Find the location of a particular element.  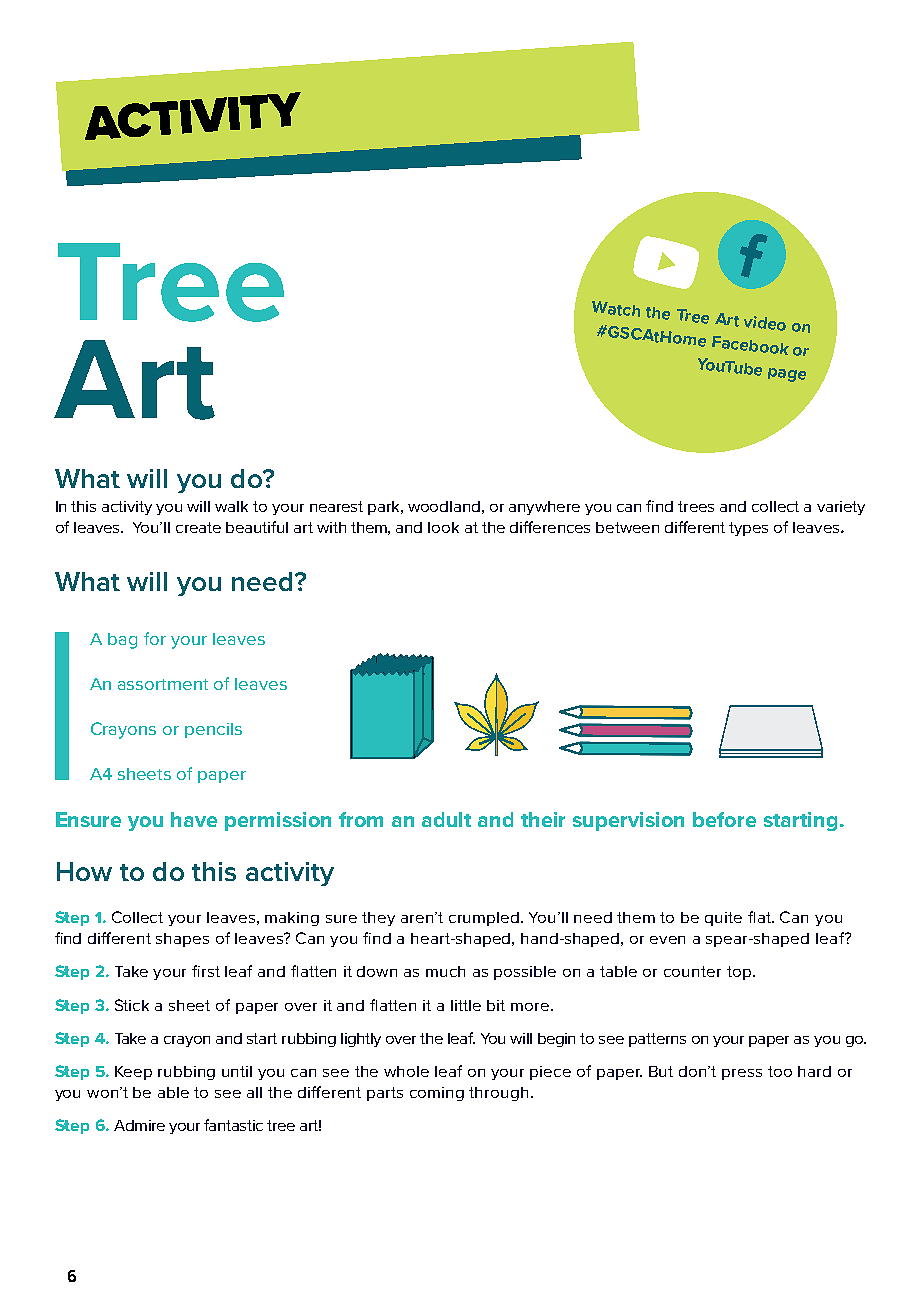

Admire is located at coordinates (139, 1125).
